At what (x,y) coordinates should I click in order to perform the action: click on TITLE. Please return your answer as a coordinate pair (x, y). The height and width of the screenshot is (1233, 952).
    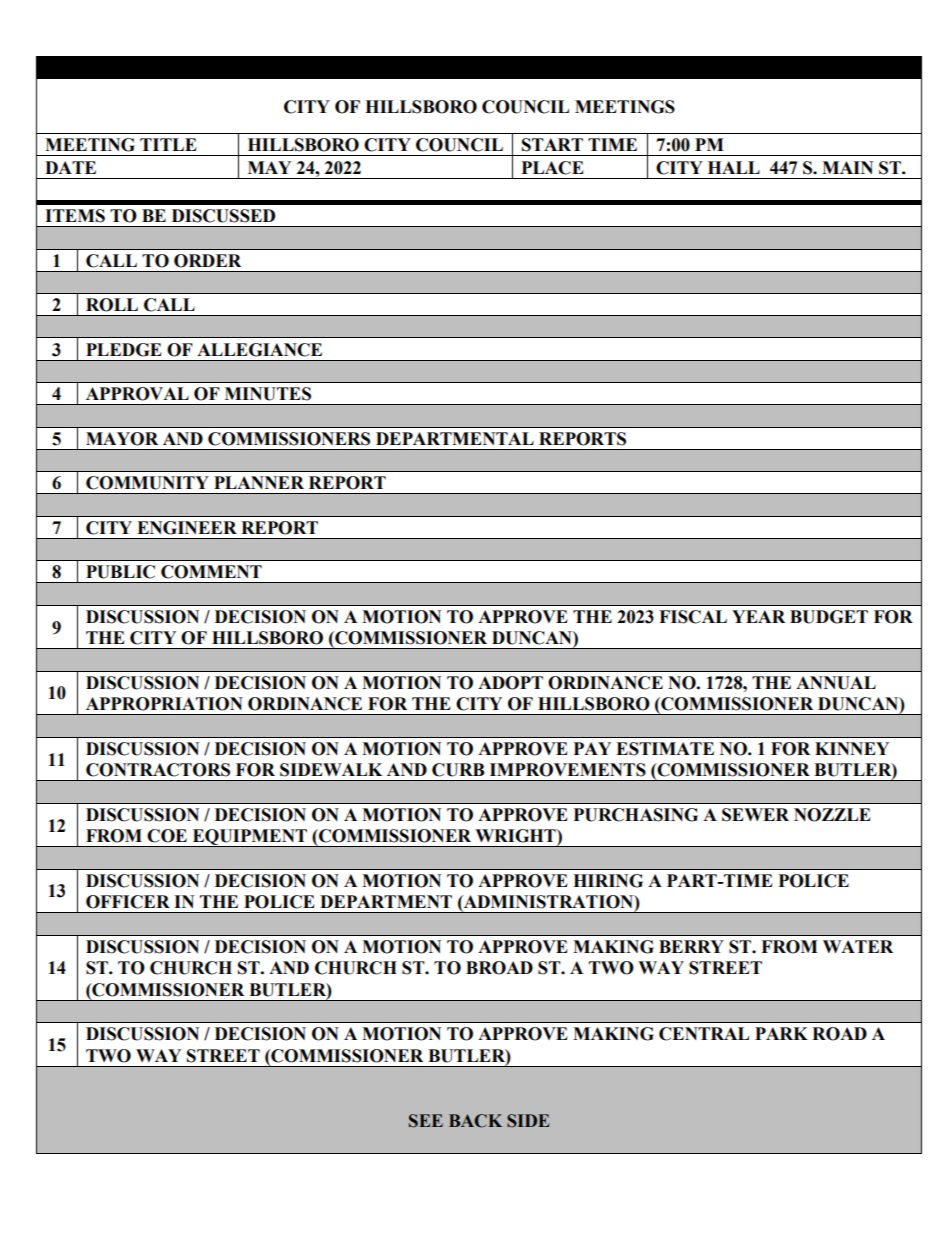
    Looking at the image, I should click on (168, 144).
